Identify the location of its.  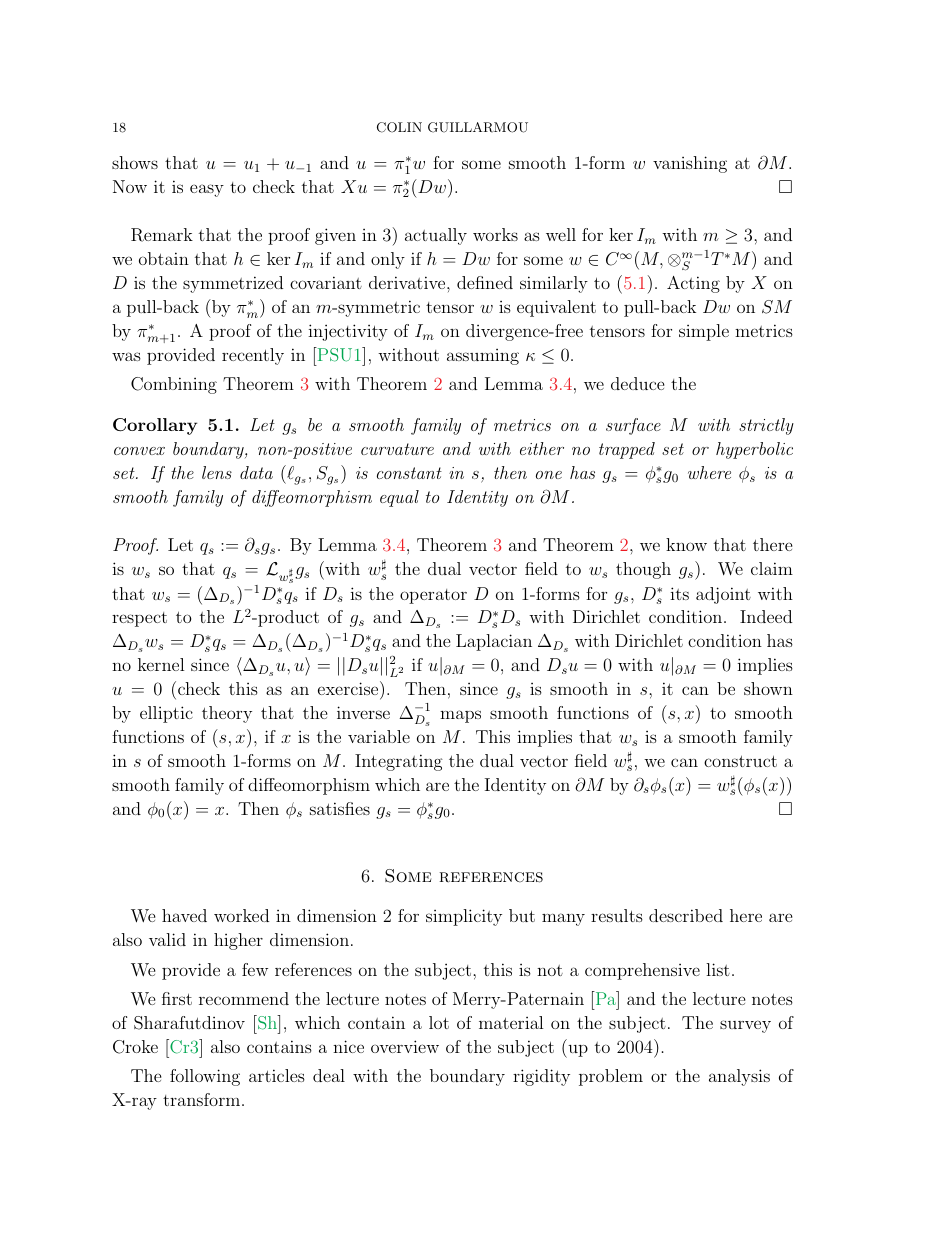
(679, 593).
